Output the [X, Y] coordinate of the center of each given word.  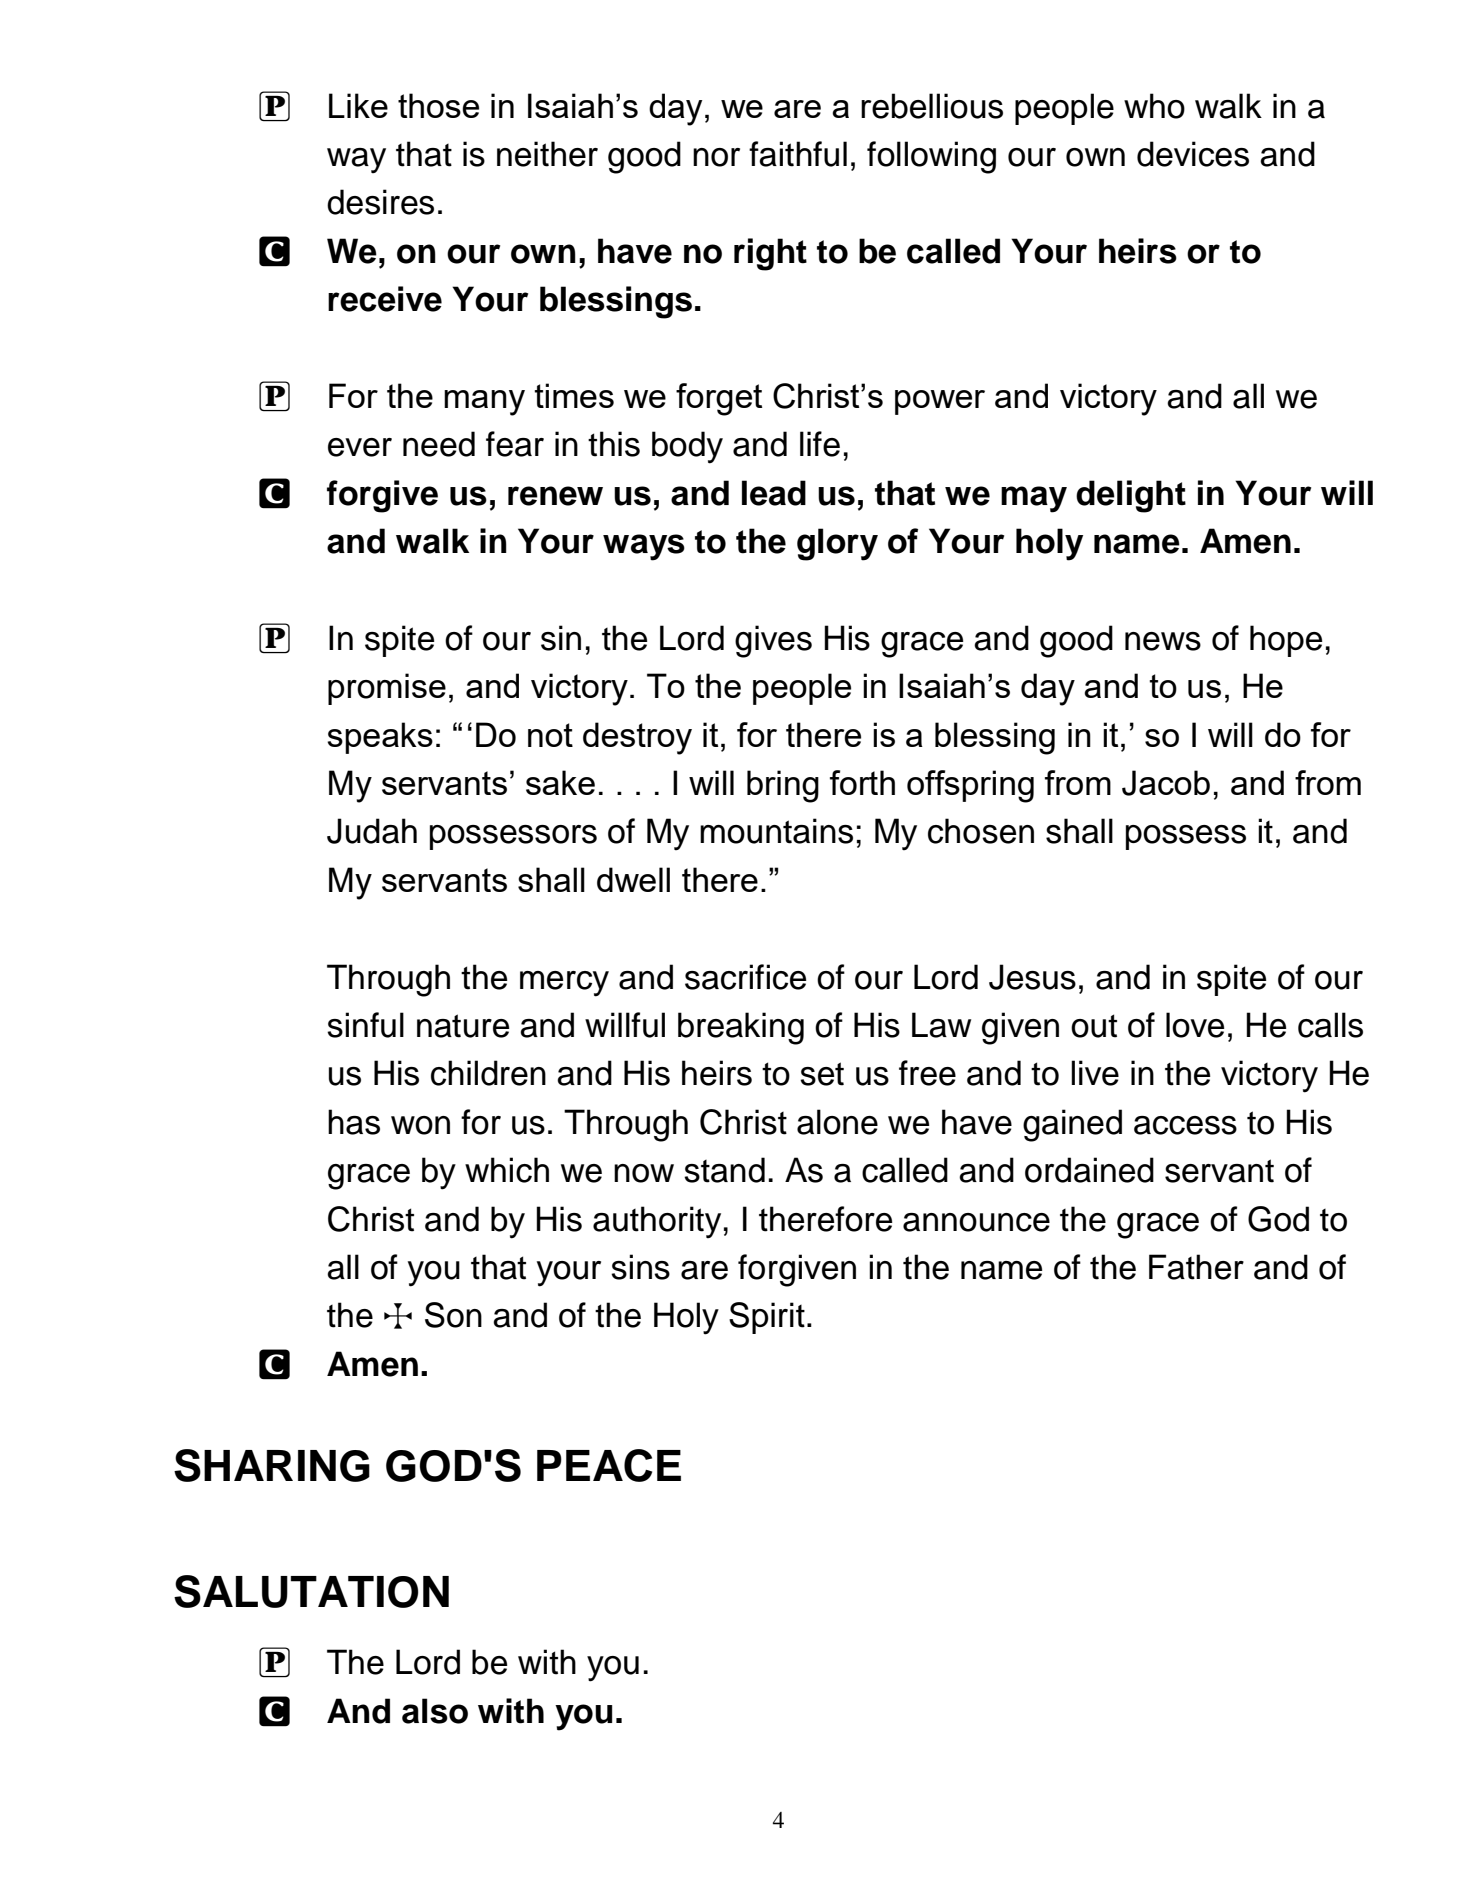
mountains [776, 831]
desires [380, 202]
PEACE [609, 1465]
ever [360, 447]
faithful [798, 154]
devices [1193, 154]
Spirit [767, 1318]
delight [1131, 496]
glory [837, 544]
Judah [372, 831]
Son [453, 1315]
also [435, 1711]
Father [1196, 1267]
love [1195, 1025]
